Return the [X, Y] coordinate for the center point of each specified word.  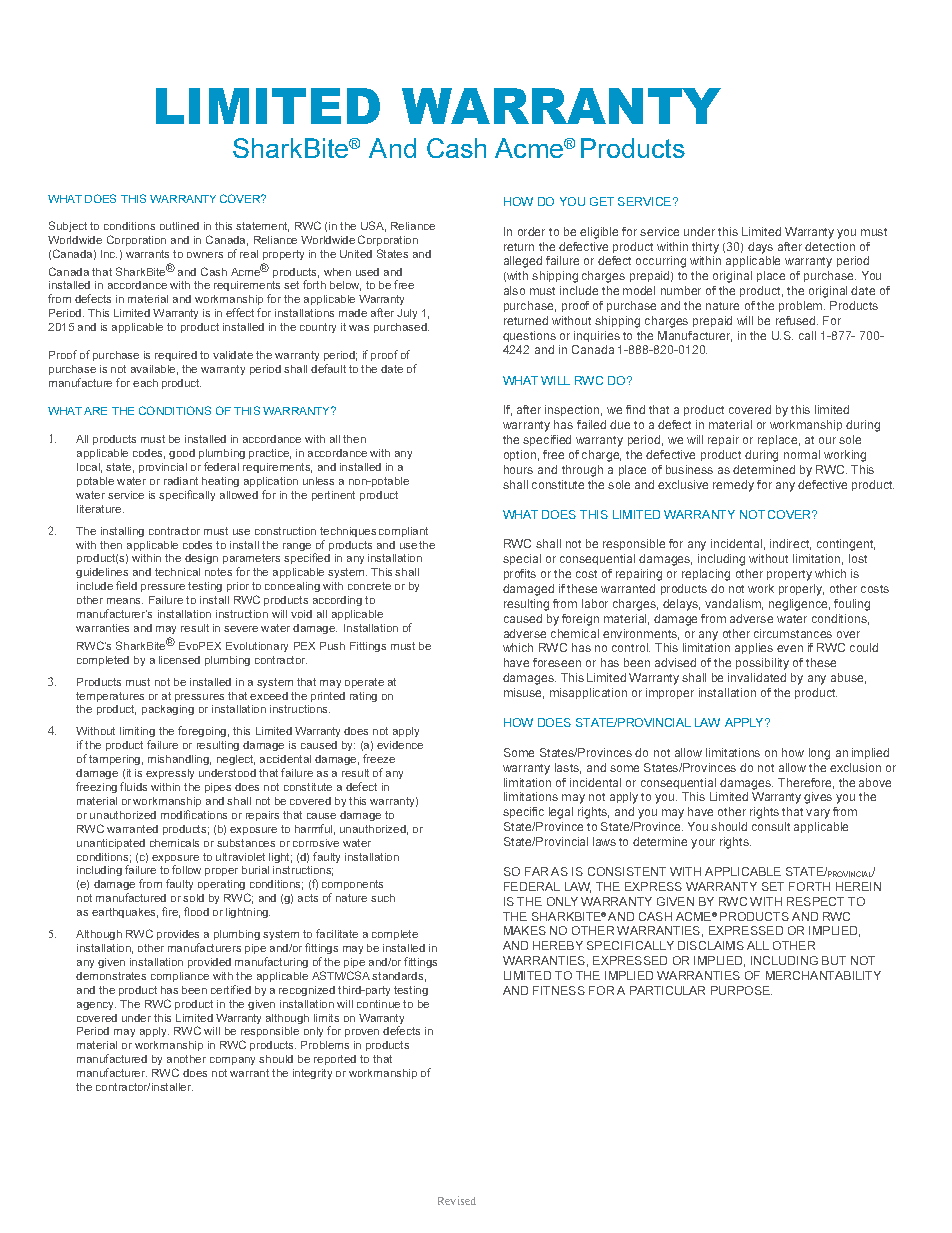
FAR [536, 871]
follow [186, 869]
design [201, 559]
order [531, 231]
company [232, 1061]
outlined [179, 226]
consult [771, 826]
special [522, 559]
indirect [790, 544]
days [760, 248]
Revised [457, 1200]
